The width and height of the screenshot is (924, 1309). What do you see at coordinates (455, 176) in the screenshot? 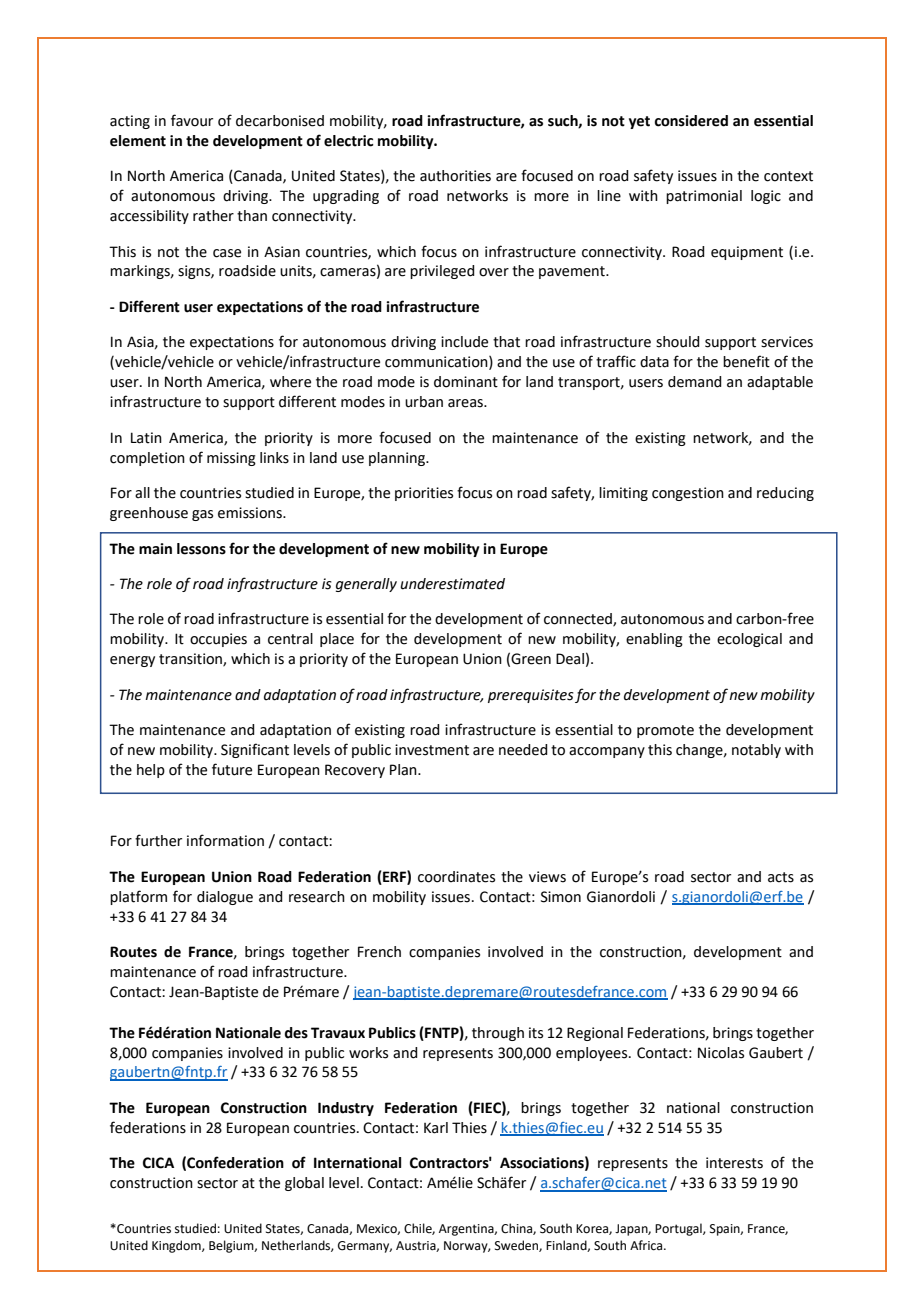
I see `authorities` at bounding box center [455, 176].
